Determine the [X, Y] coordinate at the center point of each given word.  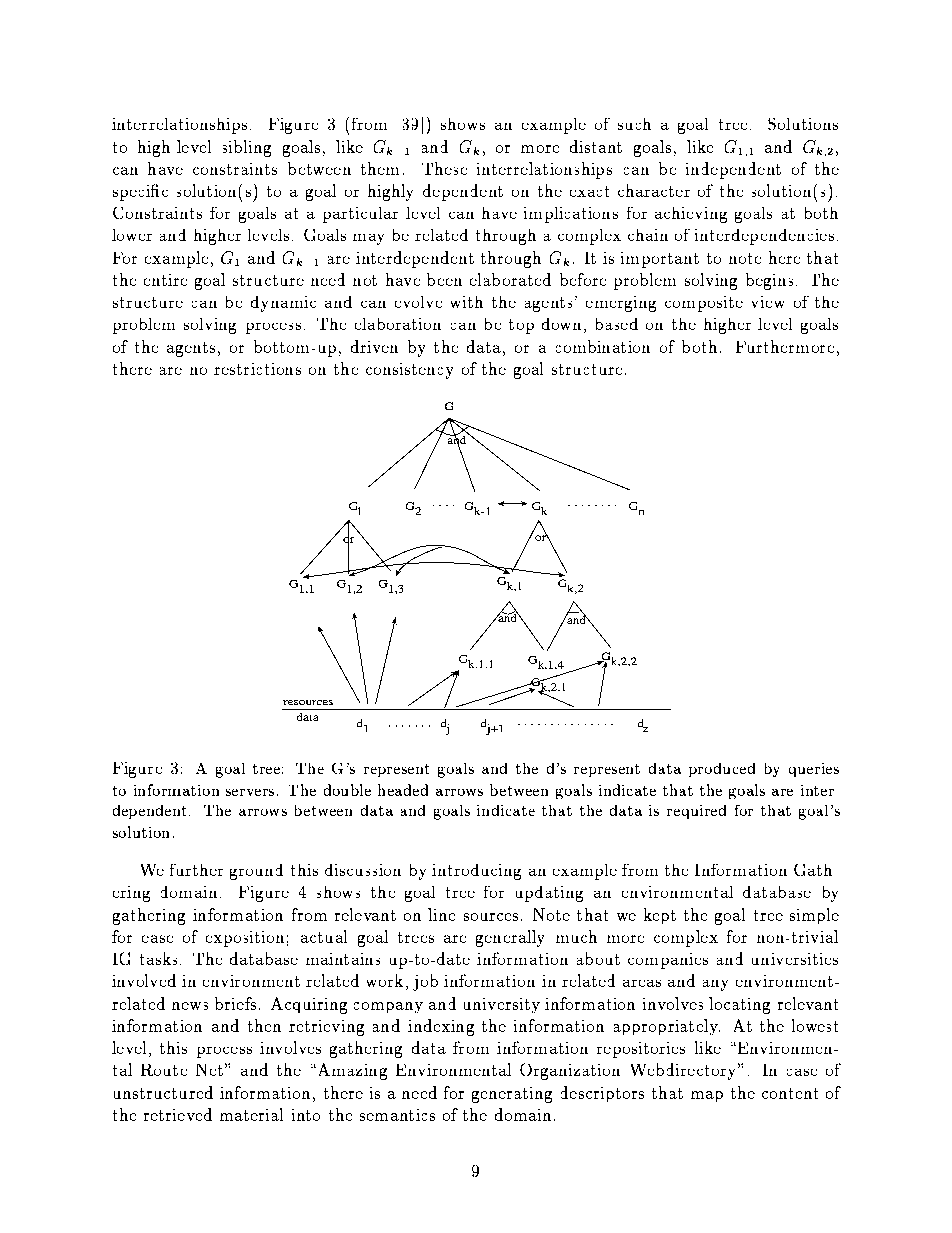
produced [722, 770]
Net [209, 1070]
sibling [247, 148]
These [444, 168]
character [654, 190]
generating [512, 1095]
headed [403, 790]
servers [250, 792]
